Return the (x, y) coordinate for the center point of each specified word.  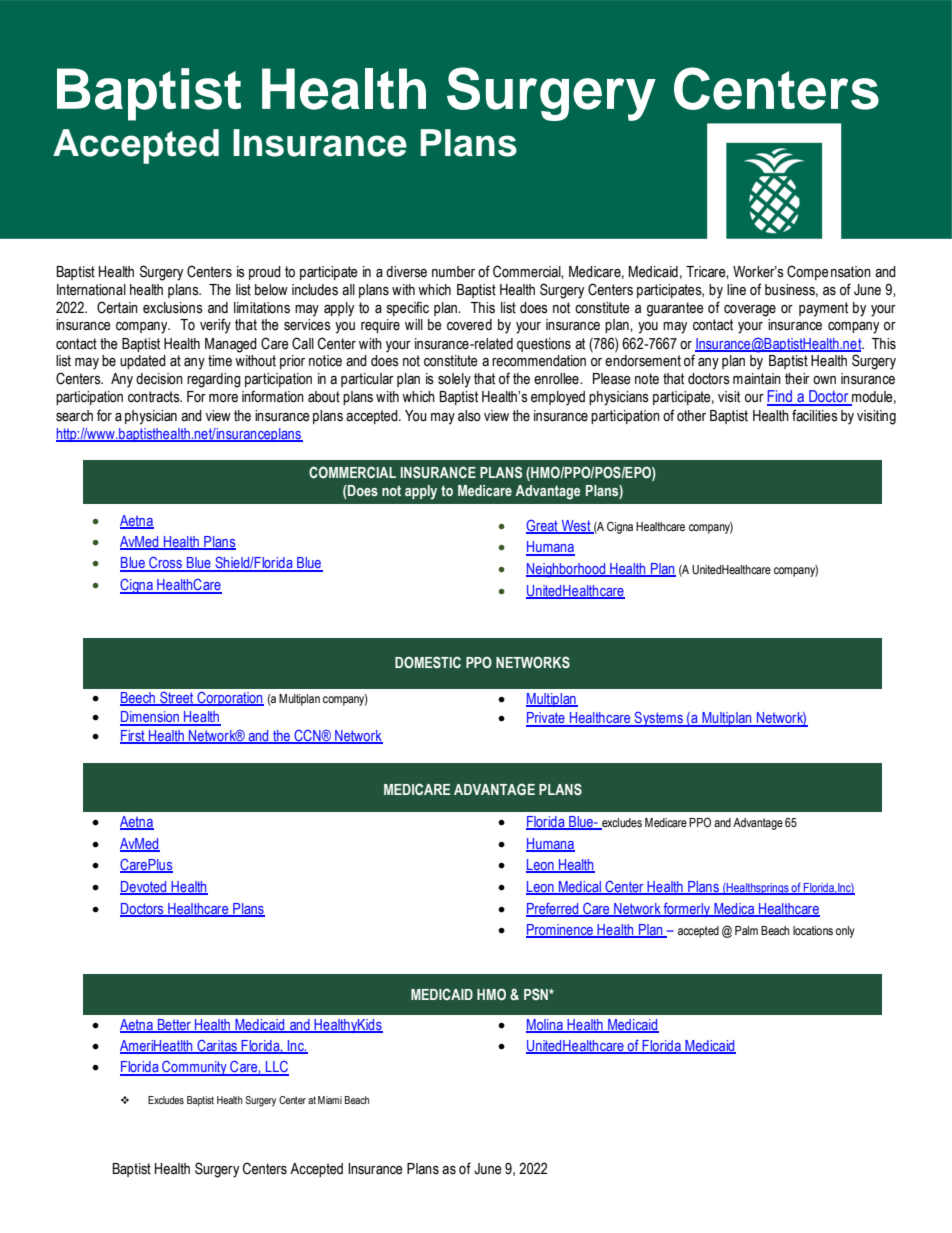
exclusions (173, 308)
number (453, 272)
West (576, 527)
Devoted (144, 887)
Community (194, 1068)
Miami (330, 1100)
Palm (746, 930)
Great (543, 526)
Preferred (553, 909)
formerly (687, 910)
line (736, 290)
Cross (165, 564)
